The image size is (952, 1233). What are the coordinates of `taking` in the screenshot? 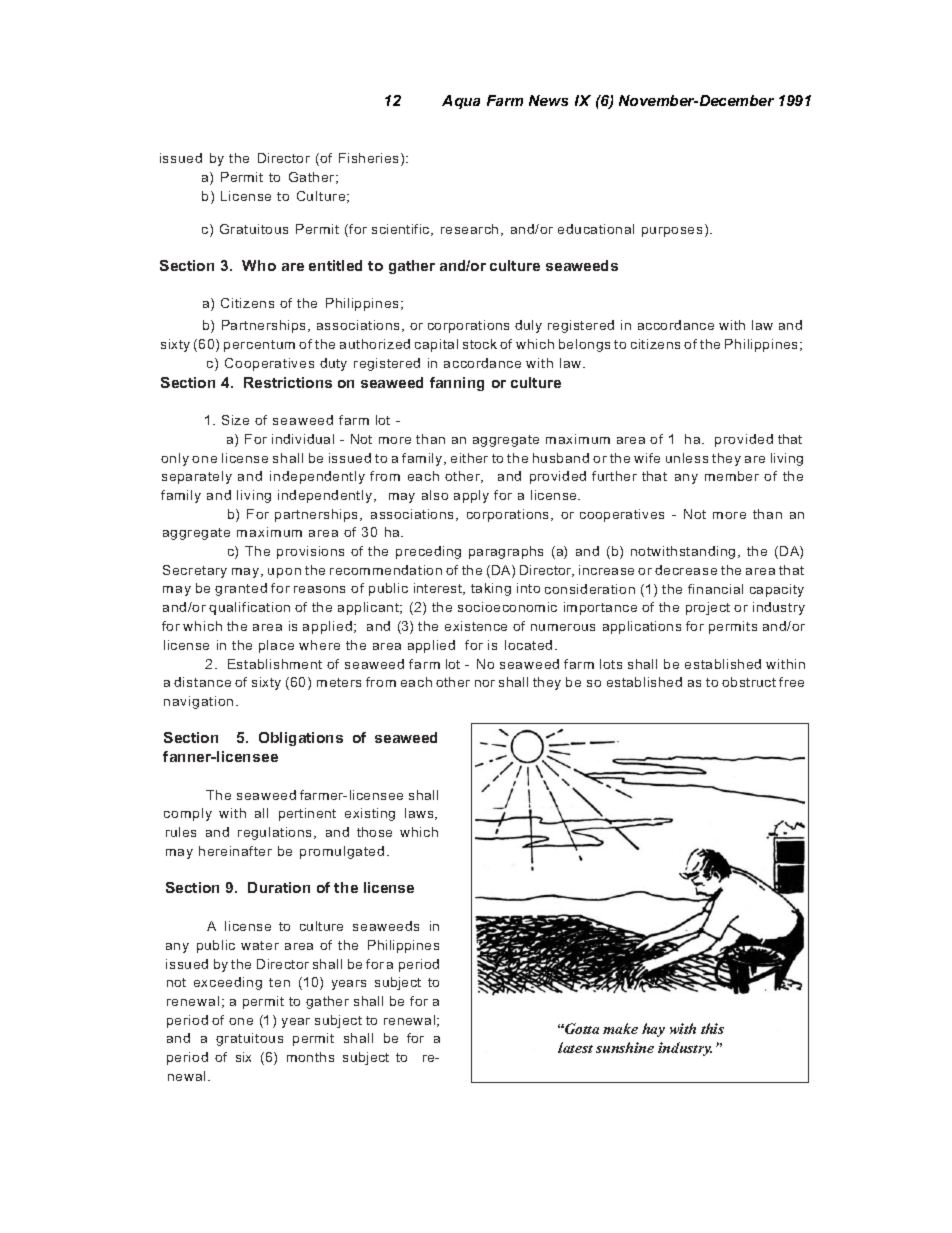 It's located at (491, 589).
